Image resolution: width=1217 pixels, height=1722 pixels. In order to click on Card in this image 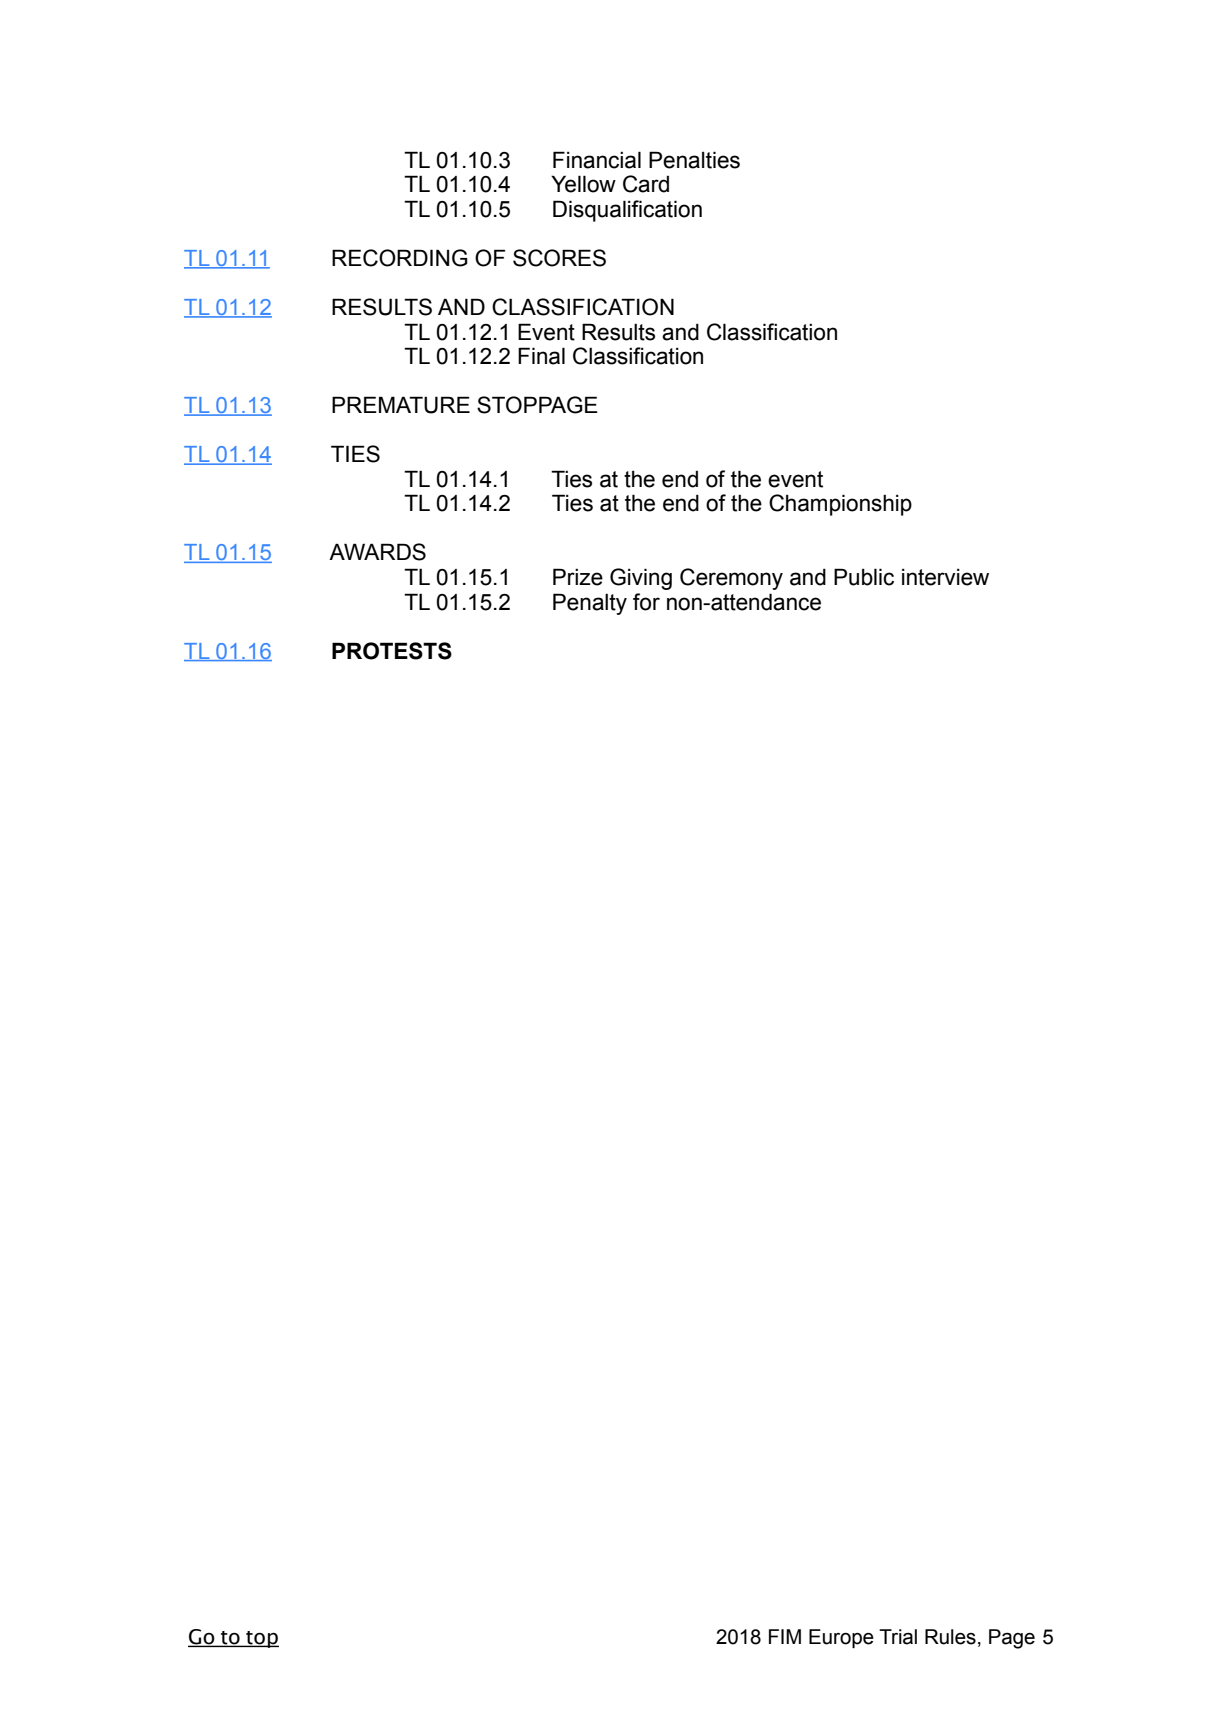, I will do `click(646, 184)`.
